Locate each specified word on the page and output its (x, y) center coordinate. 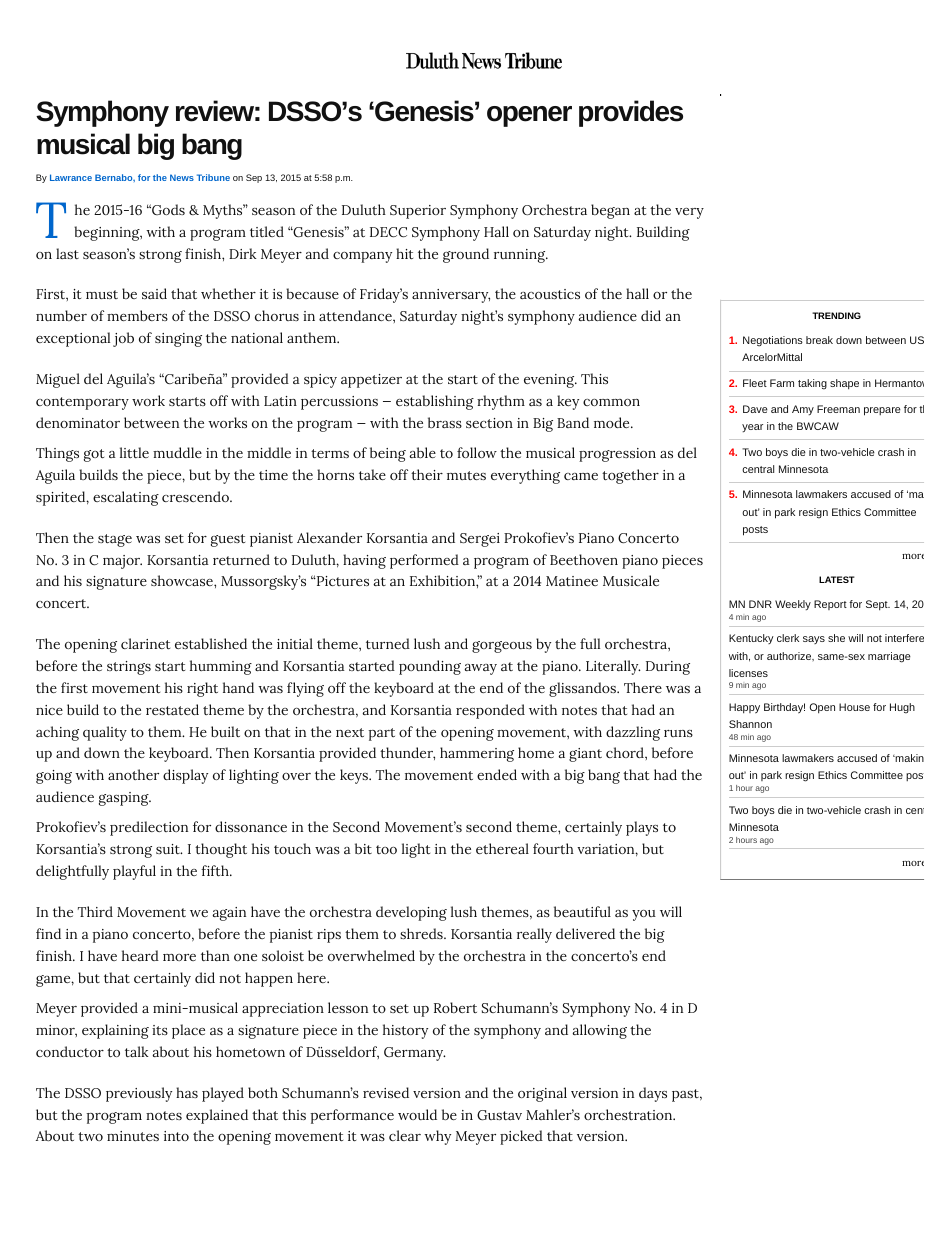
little (134, 452)
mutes (466, 475)
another (133, 774)
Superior (418, 212)
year (752, 428)
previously (139, 1094)
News (182, 177)
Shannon (750, 724)
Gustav (499, 1115)
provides (631, 113)
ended (497, 774)
